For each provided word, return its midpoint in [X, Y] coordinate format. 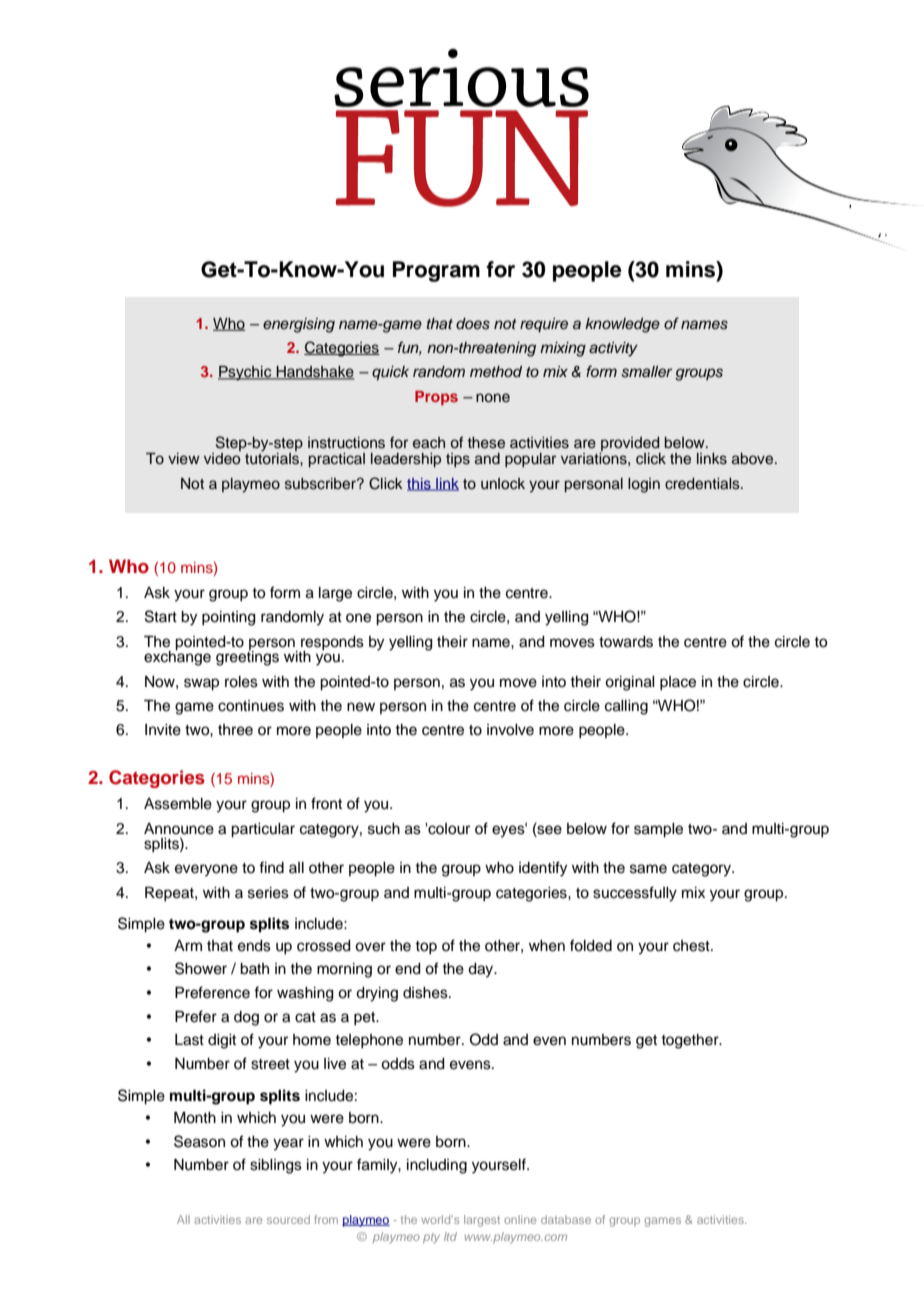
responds [332, 644]
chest [692, 946]
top [426, 948]
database [566, 1219]
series [268, 893]
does [473, 324]
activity [613, 349]
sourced [288, 1219]
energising [299, 325]
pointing [229, 618]
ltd [450, 1236]
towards [626, 642]
